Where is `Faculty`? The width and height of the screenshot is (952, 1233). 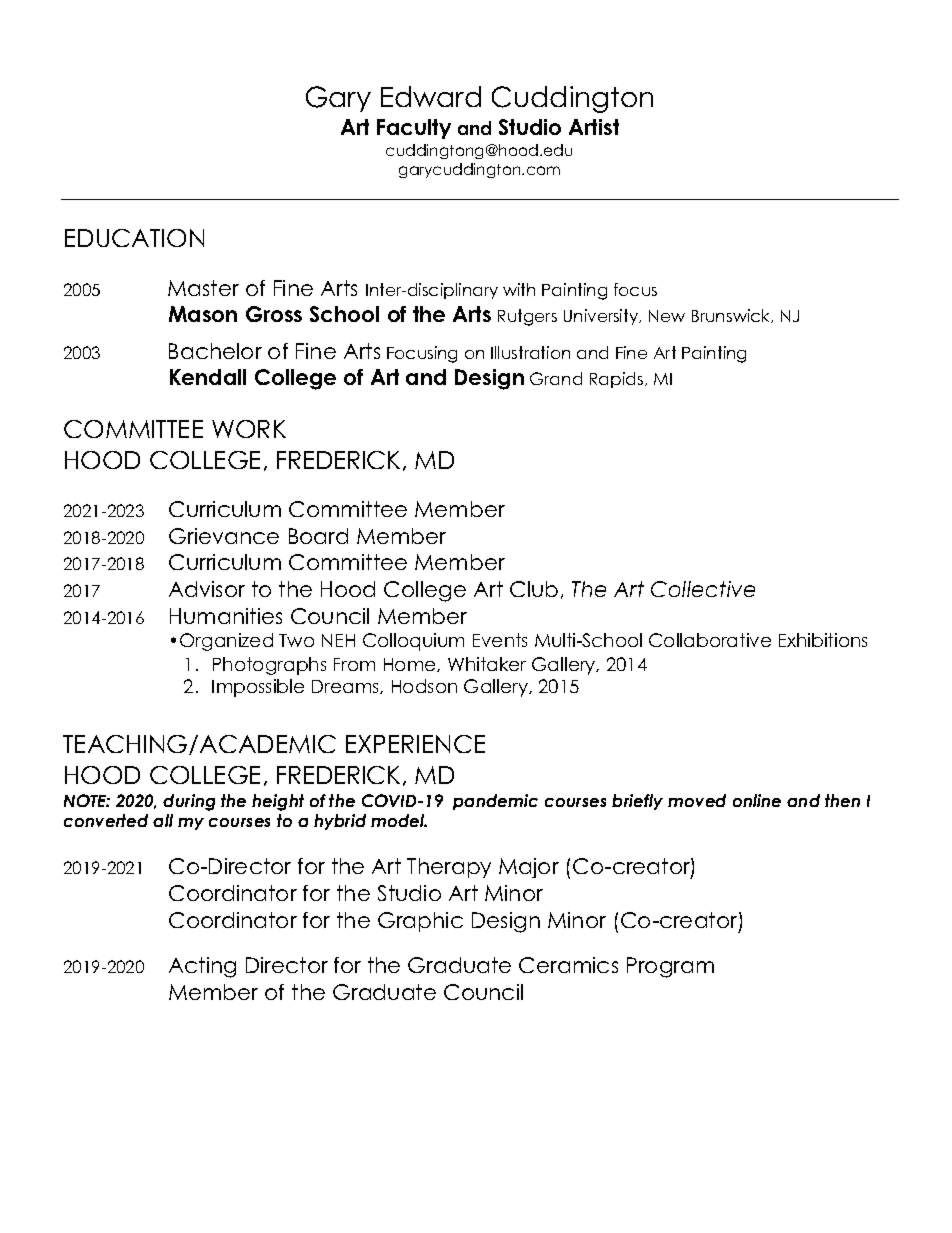 Faculty is located at coordinates (414, 129).
